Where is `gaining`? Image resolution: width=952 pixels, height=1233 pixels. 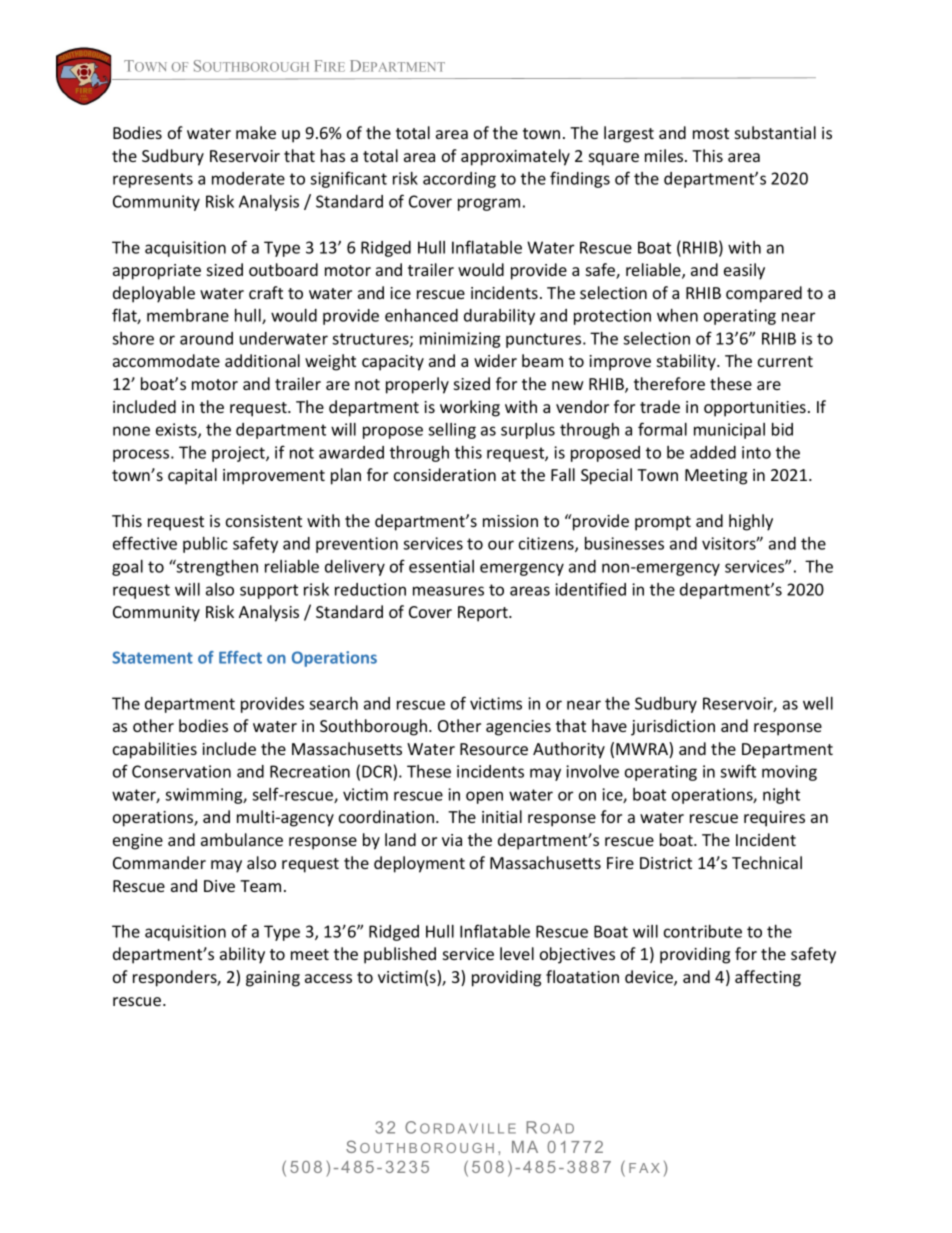 gaining is located at coordinates (273, 979).
